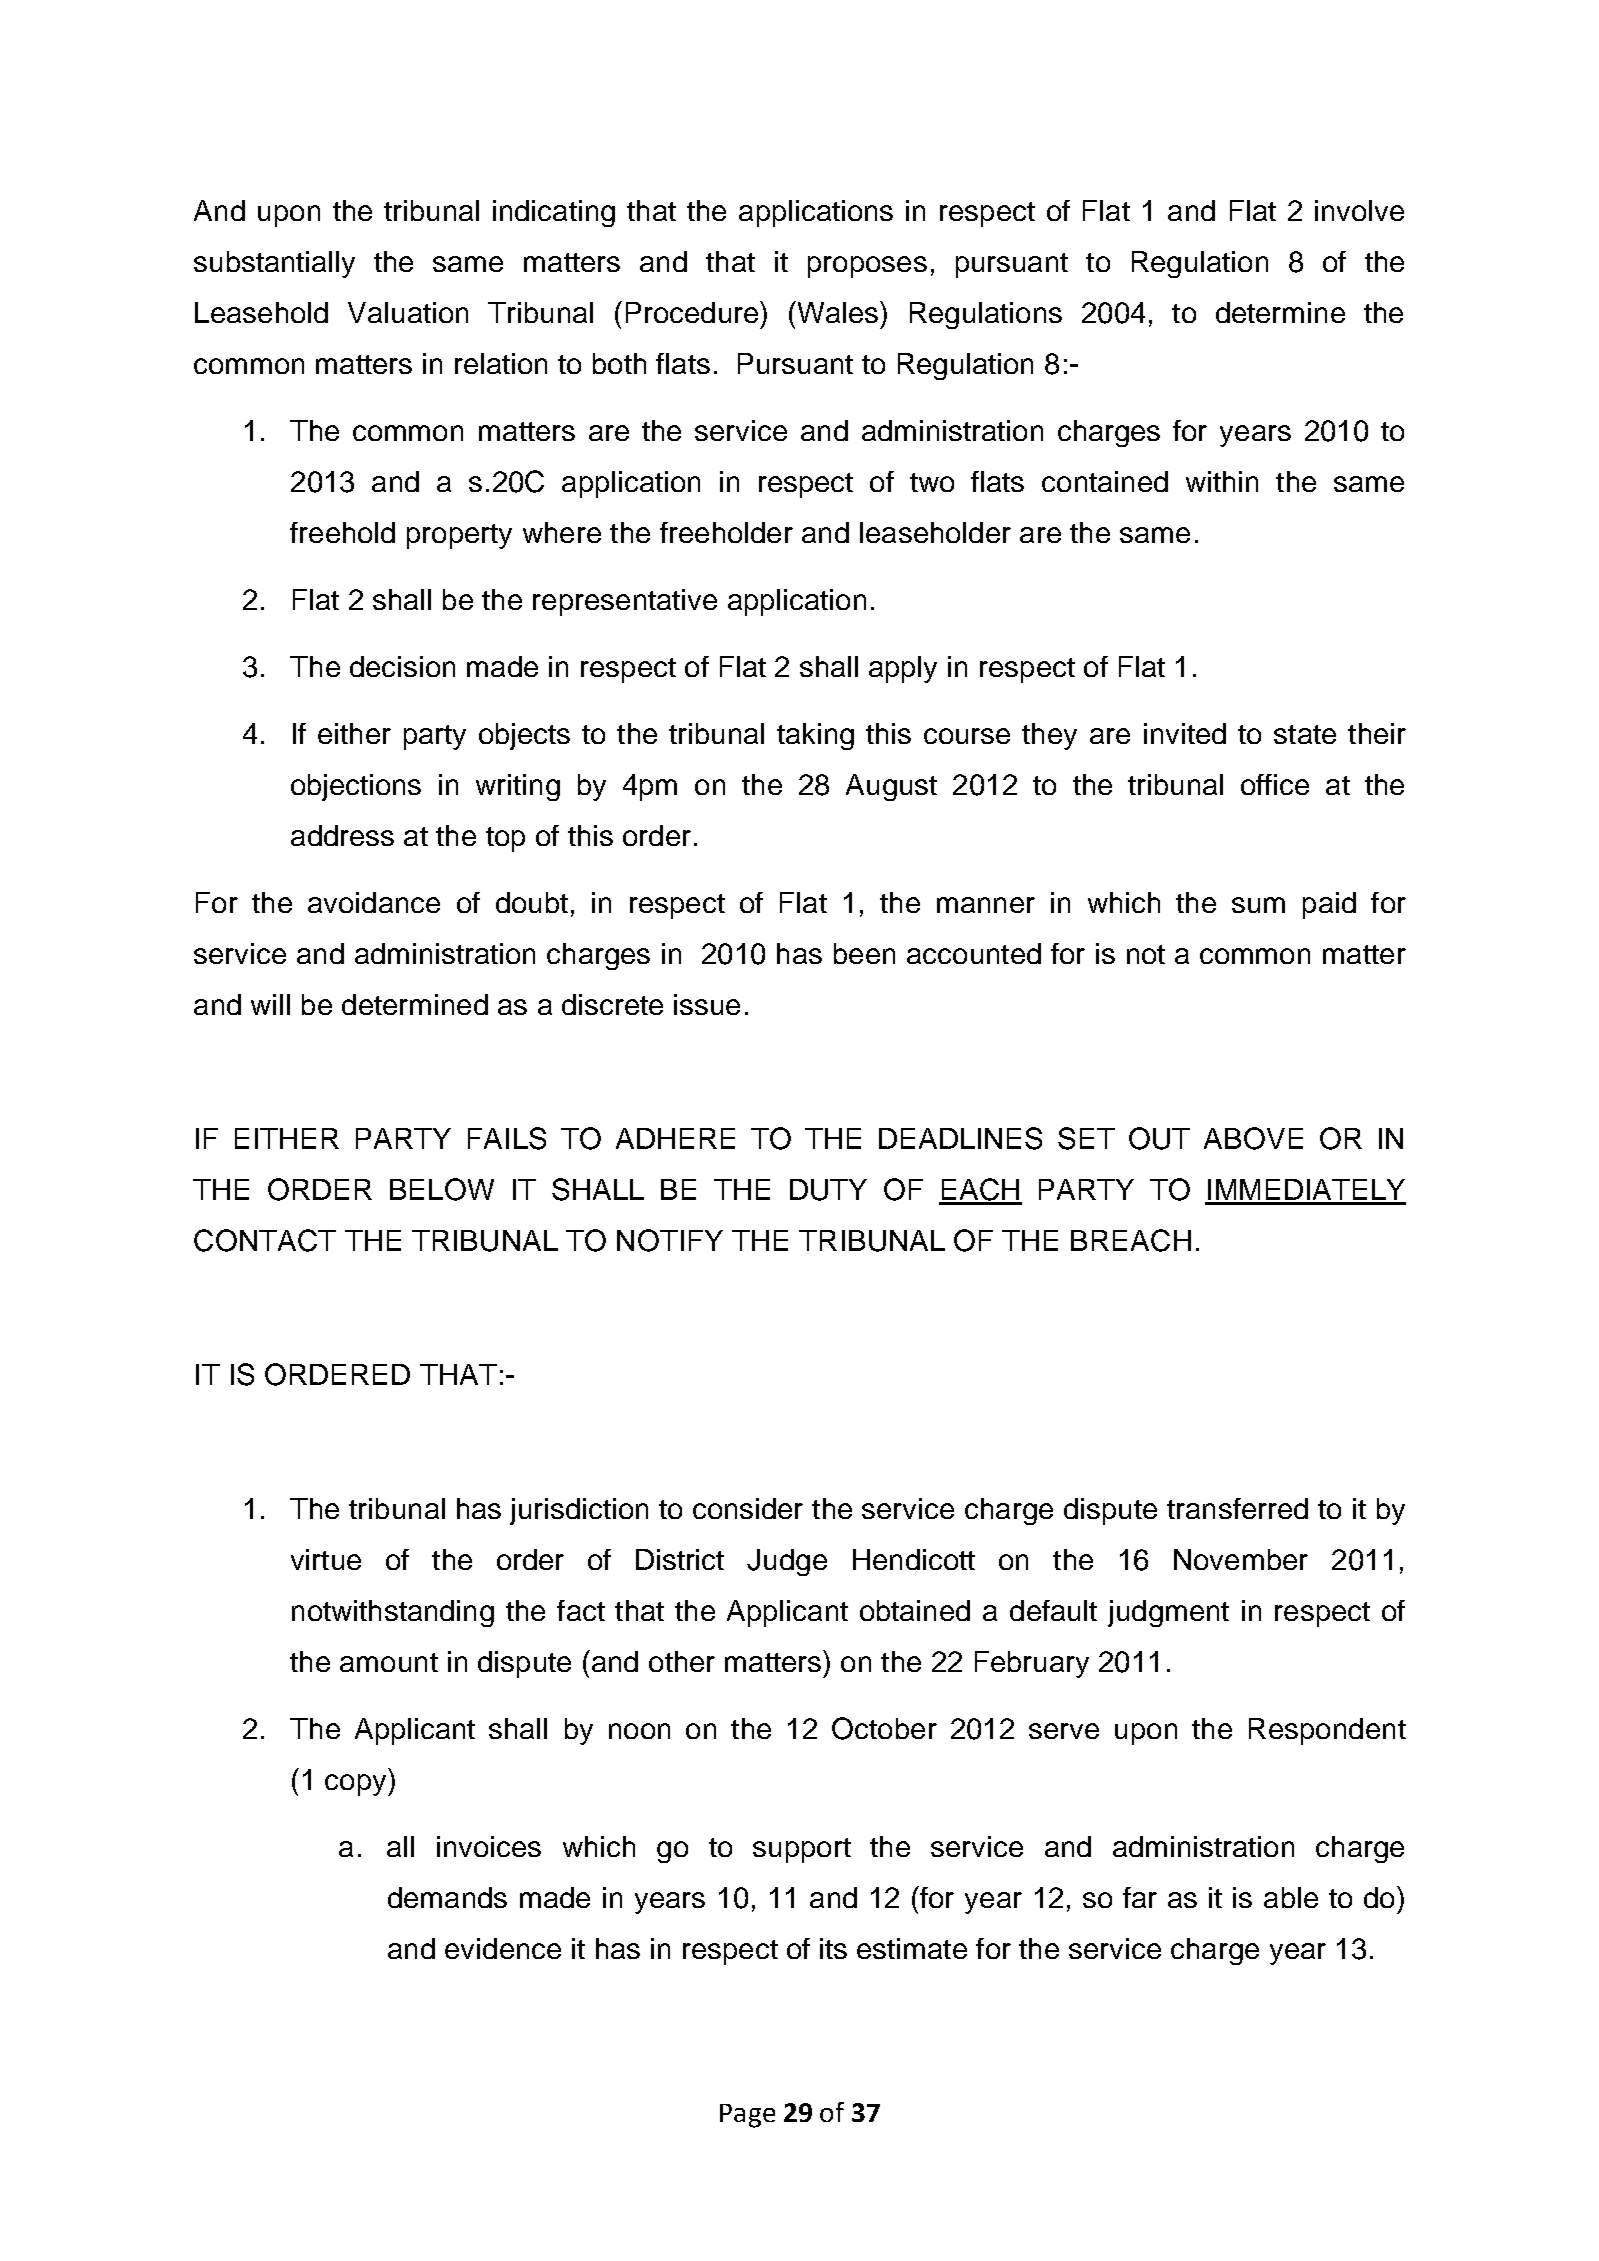  What do you see at coordinates (1359, 210) in the document?
I see `involve` at bounding box center [1359, 210].
